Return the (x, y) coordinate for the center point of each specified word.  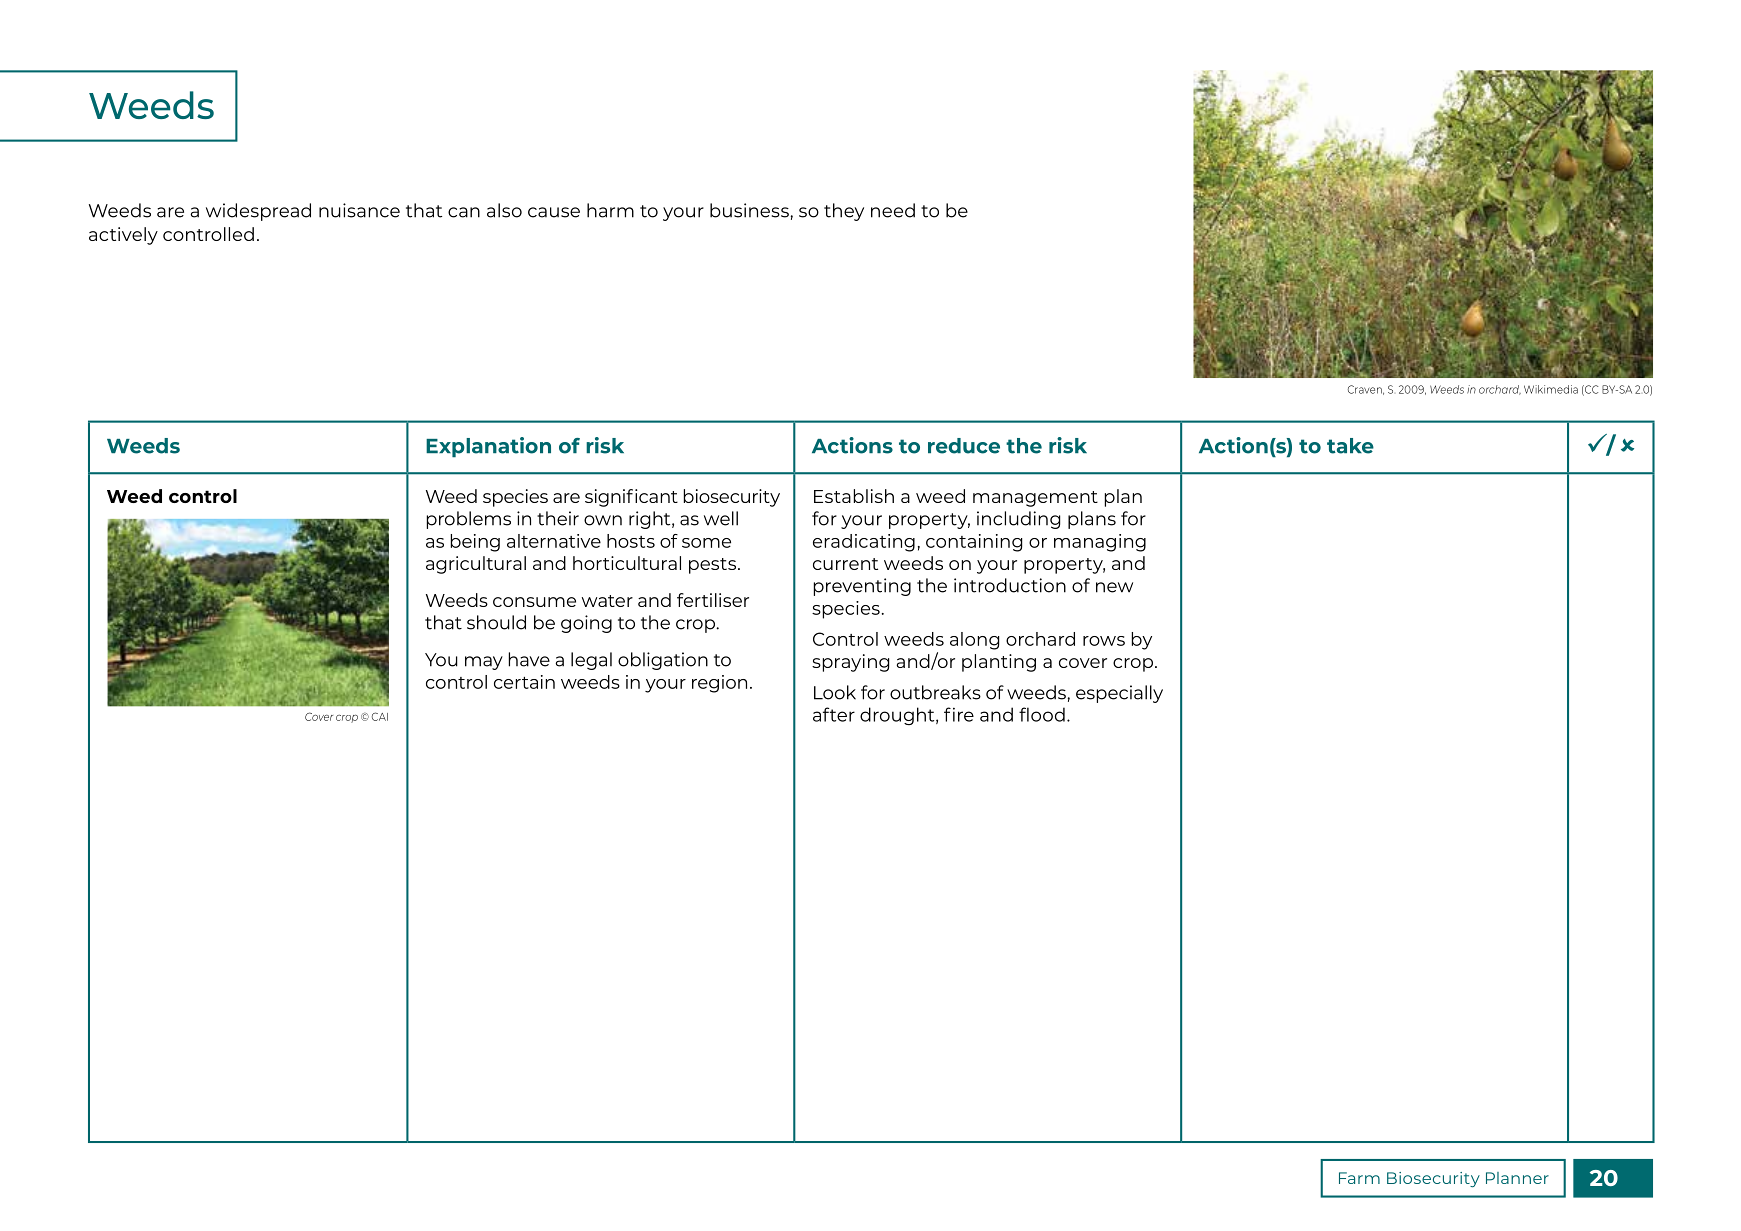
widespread (258, 212)
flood (1042, 714)
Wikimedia (1551, 389)
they (844, 212)
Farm (1359, 1178)
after (834, 714)
